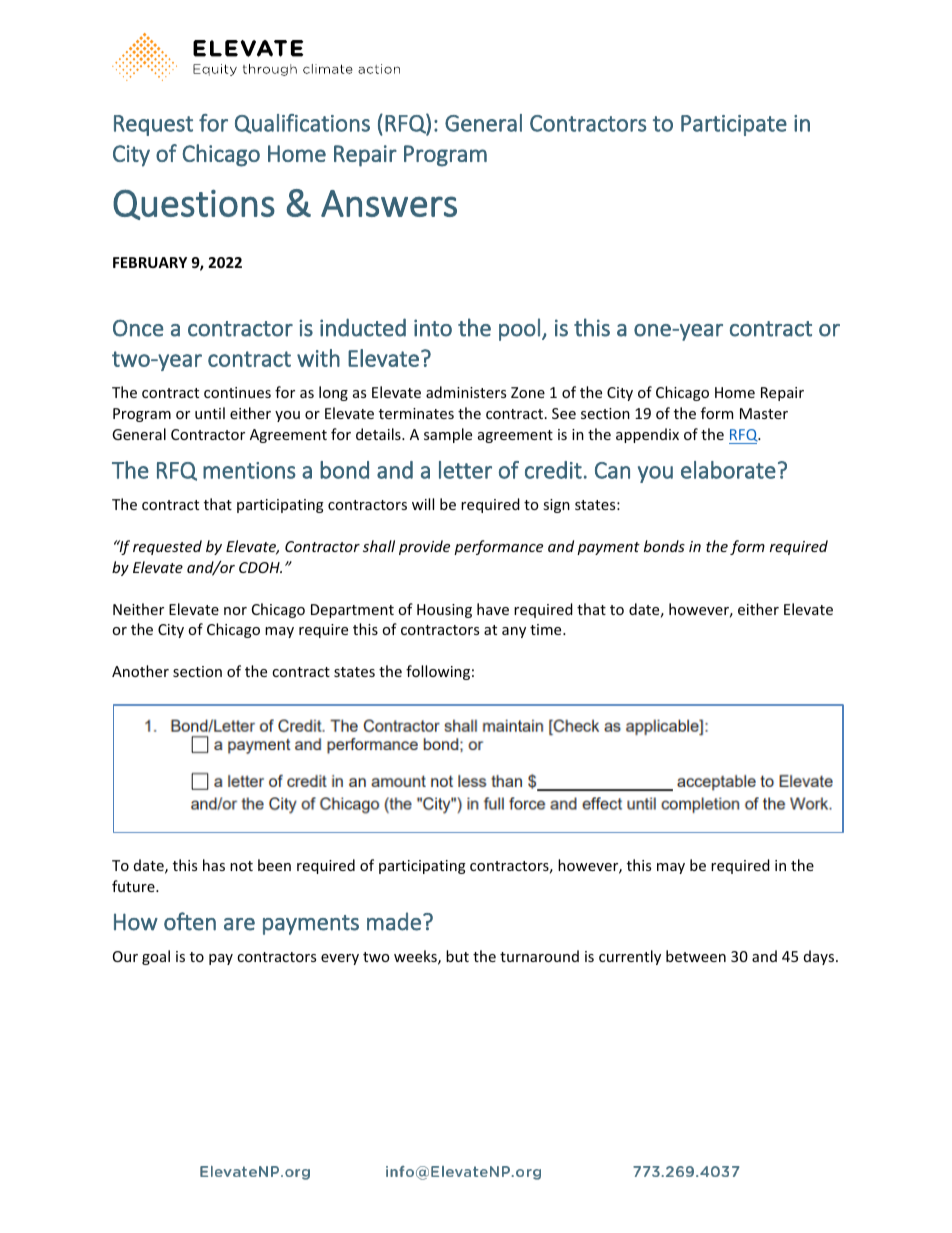 This page has height=1233, width=952. What do you see at coordinates (140, 671) in the page?
I see `Another` at bounding box center [140, 671].
